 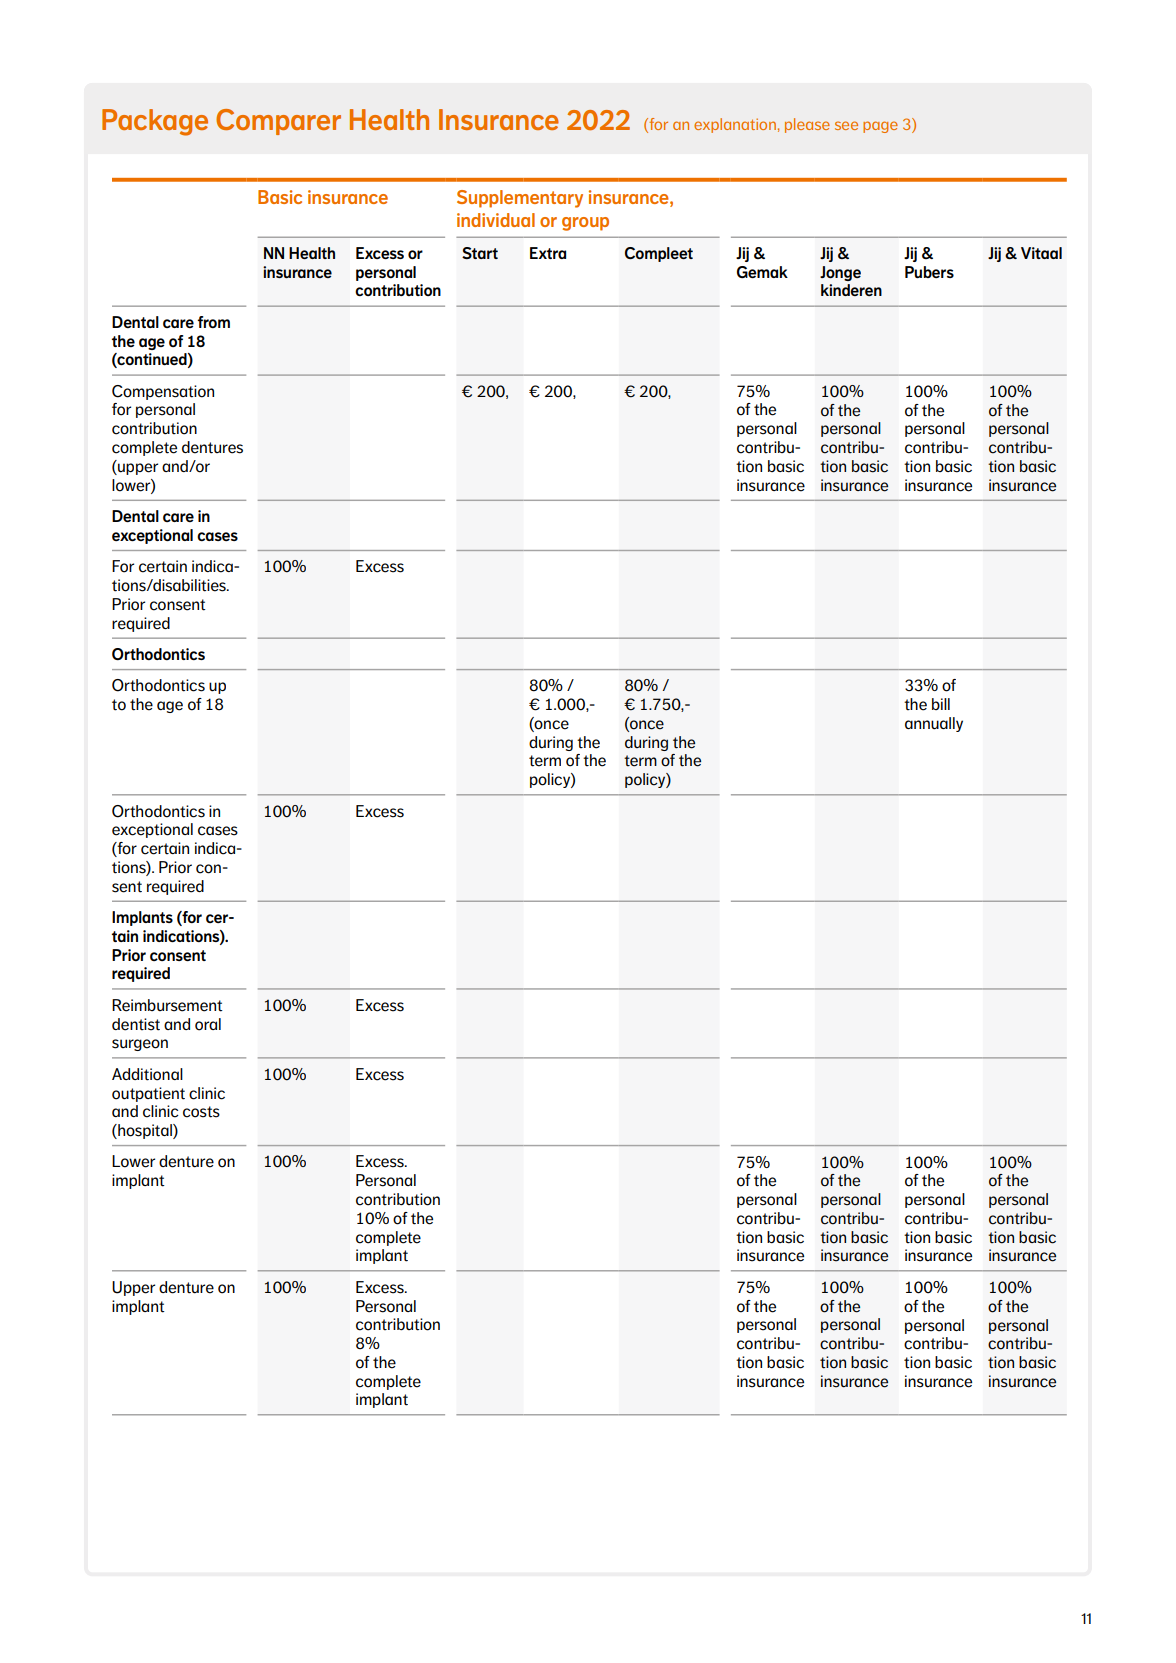 I want to click on Reimbursement, so click(x=167, y=1005).
